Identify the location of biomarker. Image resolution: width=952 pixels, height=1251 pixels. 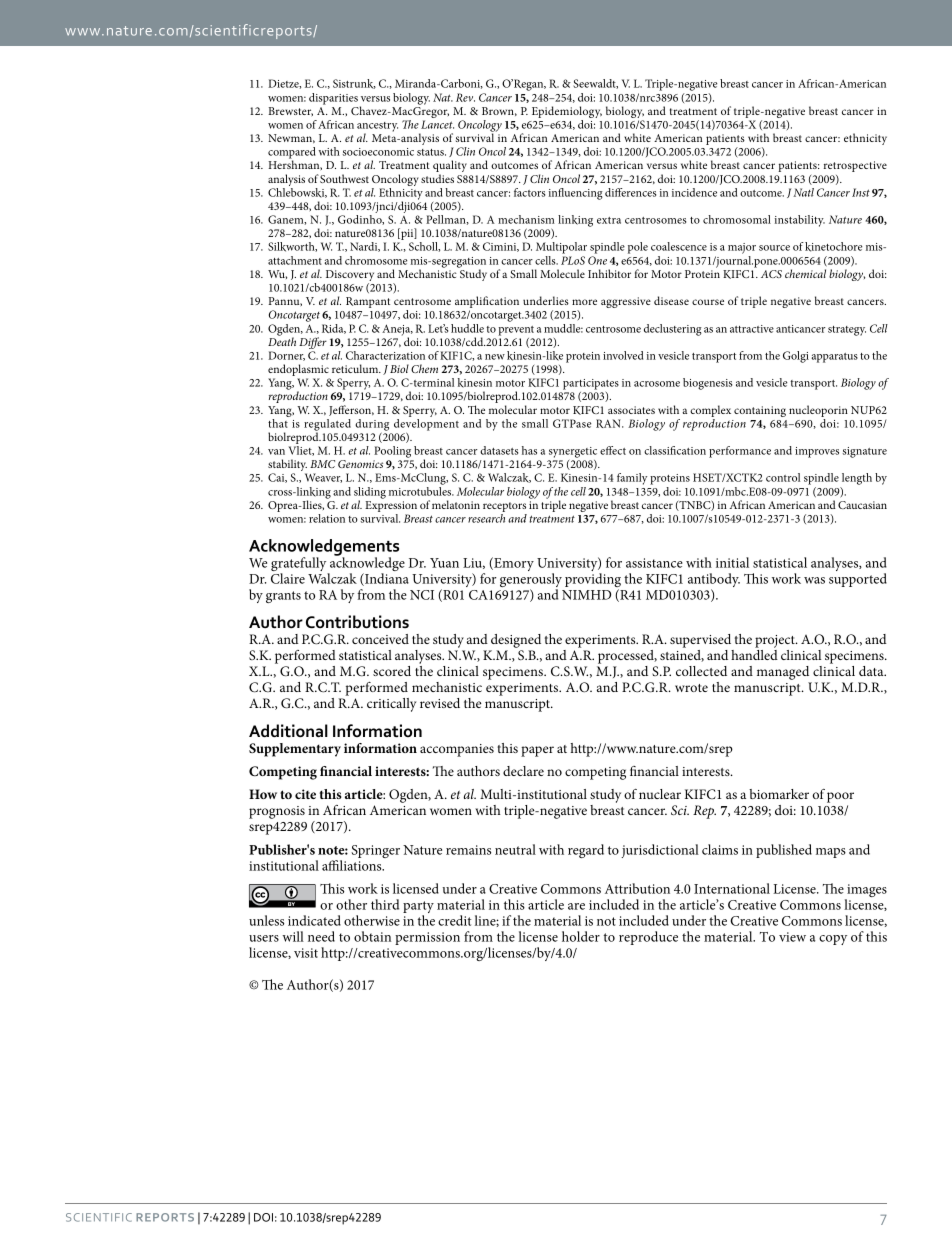
(779, 794).
